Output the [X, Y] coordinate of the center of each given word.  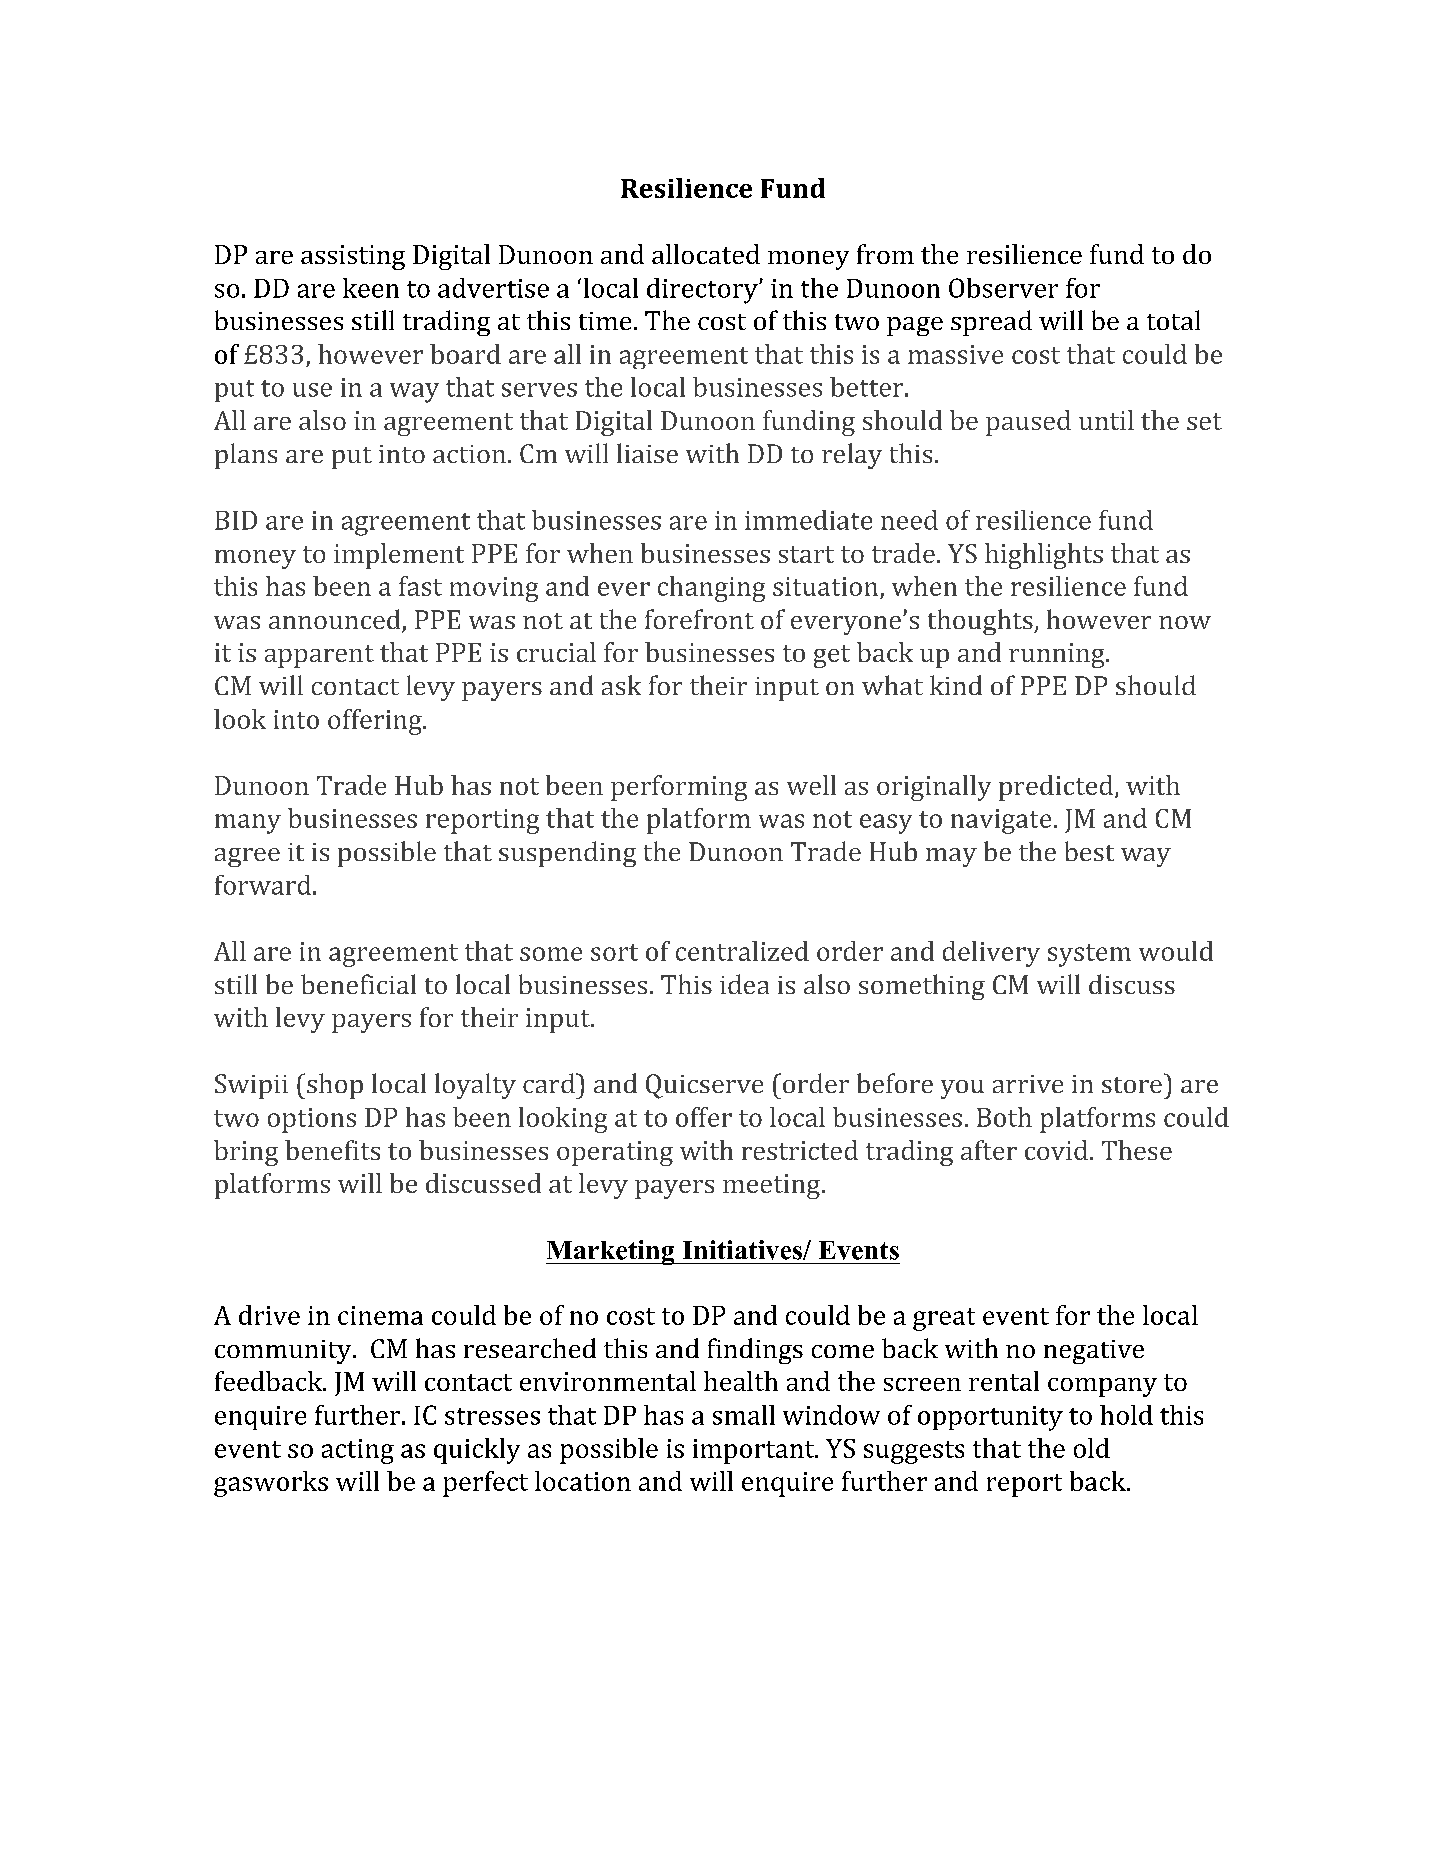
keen [371, 288]
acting [358, 1451]
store [1132, 1085]
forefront [699, 619]
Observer [1003, 288]
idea [744, 984]
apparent [319, 656]
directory [703, 291]
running [1058, 655]
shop [335, 1086]
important [755, 1451]
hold [1126, 1415]
